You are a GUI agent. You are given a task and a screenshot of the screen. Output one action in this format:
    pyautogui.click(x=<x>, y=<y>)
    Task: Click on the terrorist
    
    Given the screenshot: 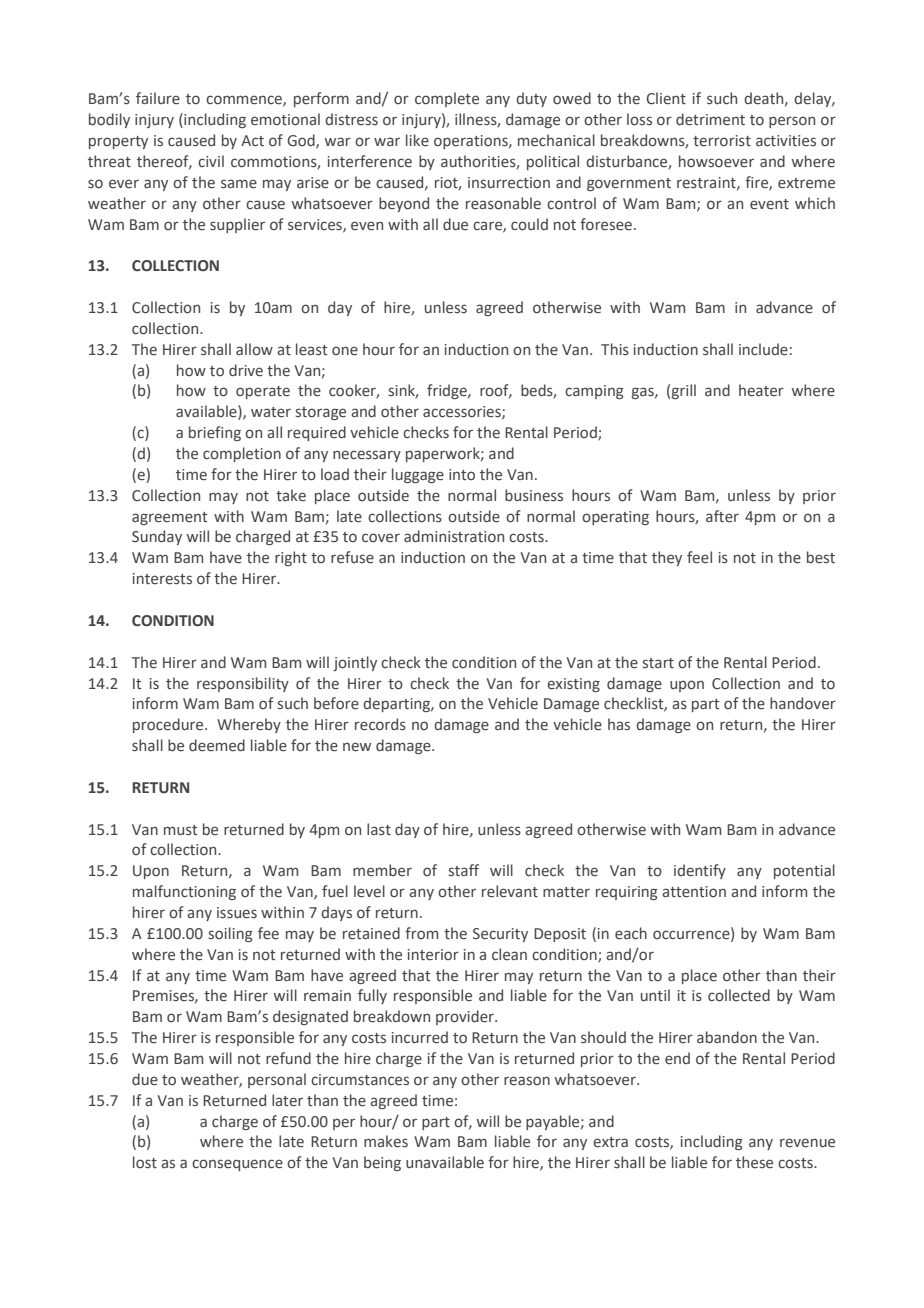 What is the action you would take?
    pyautogui.click(x=722, y=141)
